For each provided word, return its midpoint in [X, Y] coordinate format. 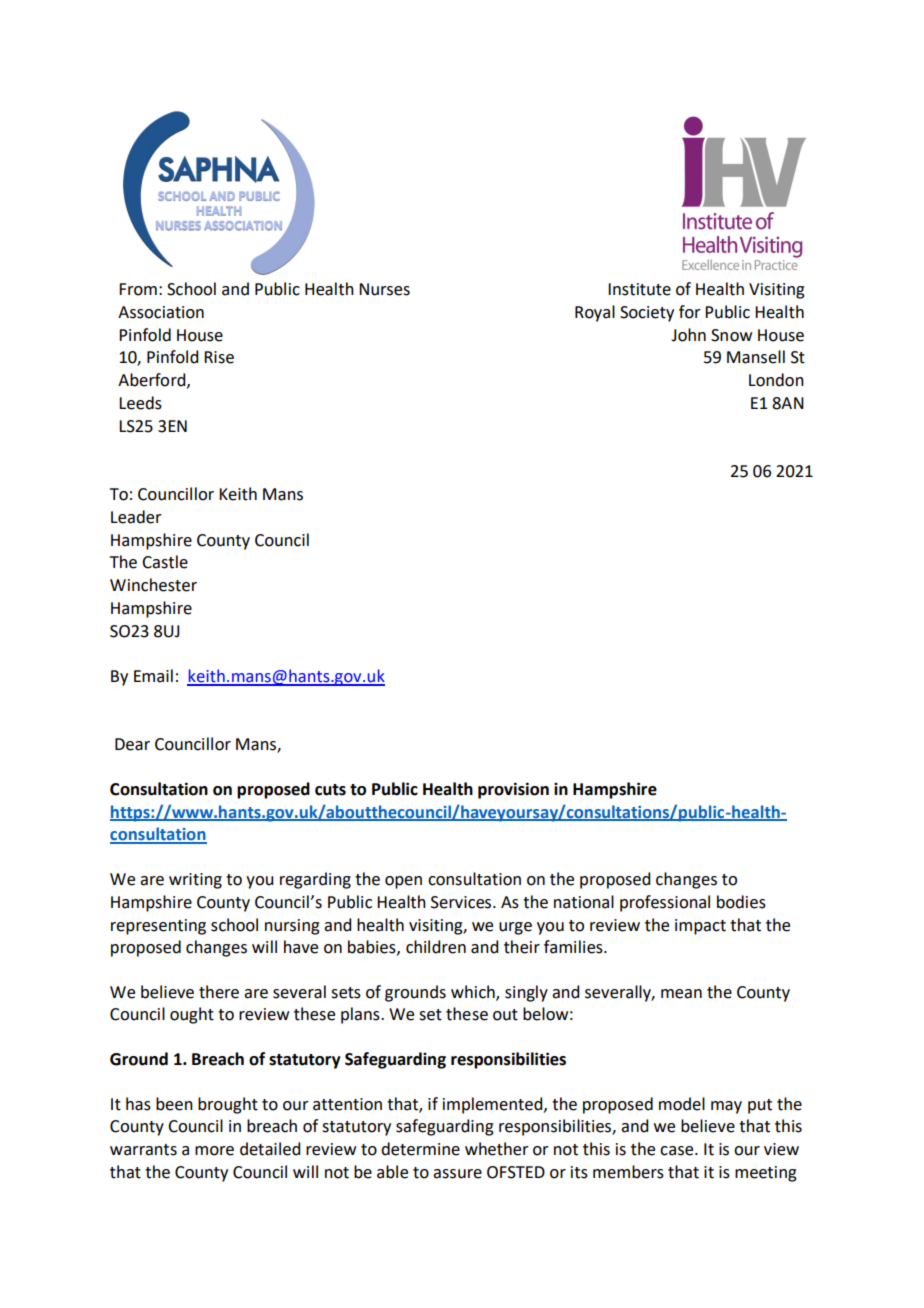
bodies [741, 902]
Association [161, 312]
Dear [132, 744]
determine [420, 1149]
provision [513, 790]
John [688, 335]
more [214, 1151]
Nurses [384, 289]
